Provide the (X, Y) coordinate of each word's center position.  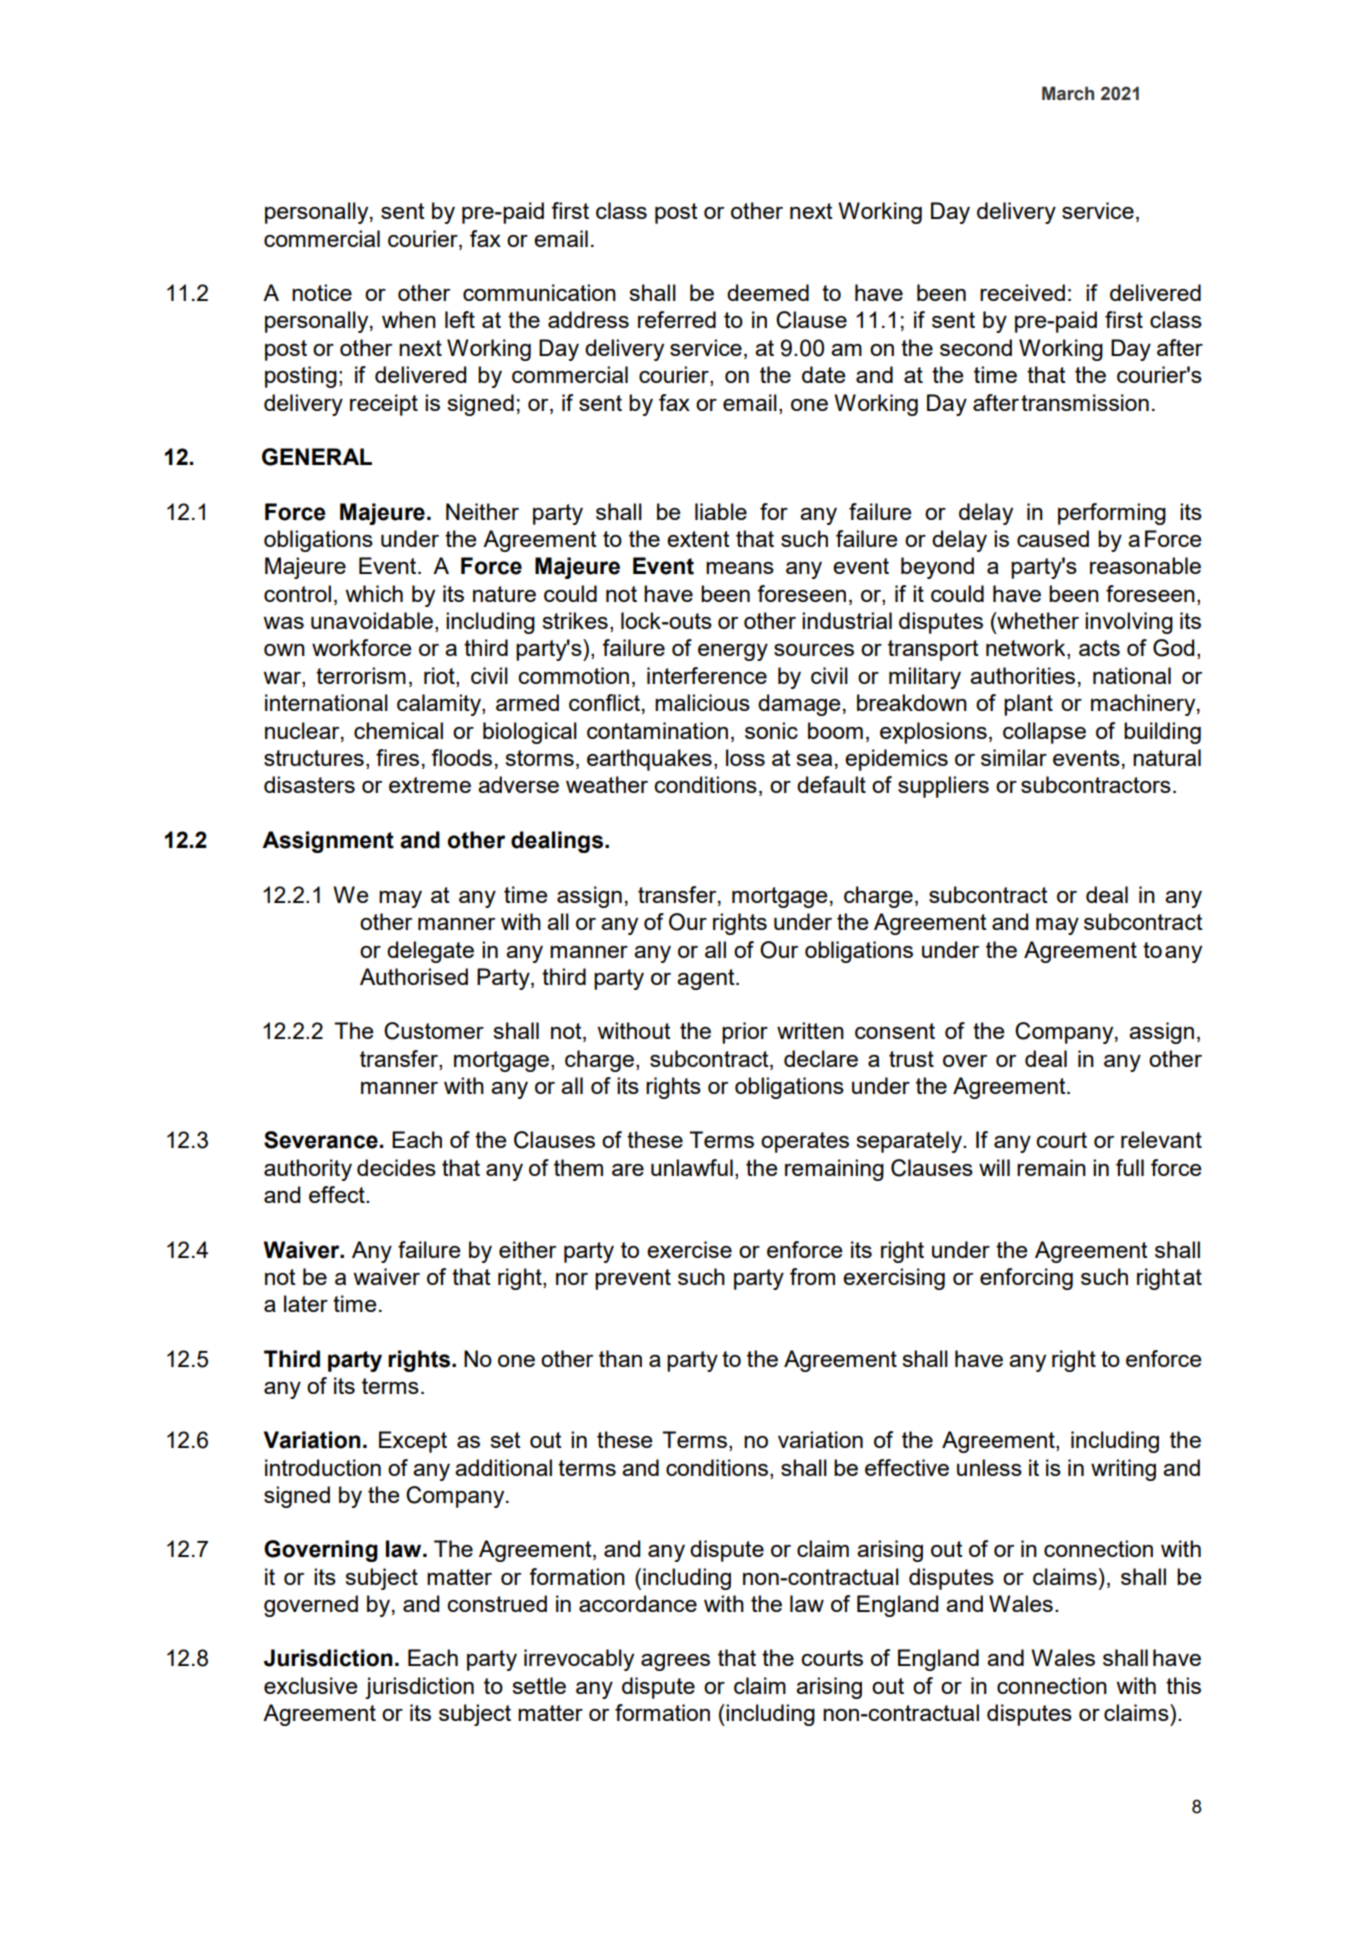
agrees (675, 1662)
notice (322, 292)
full (1130, 1167)
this (1183, 1685)
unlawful (692, 1167)
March (1068, 93)
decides (396, 1167)
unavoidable (372, 620)
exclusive (311, 1685)
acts (1099, 648)
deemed (768, 292)
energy (733, 652)
